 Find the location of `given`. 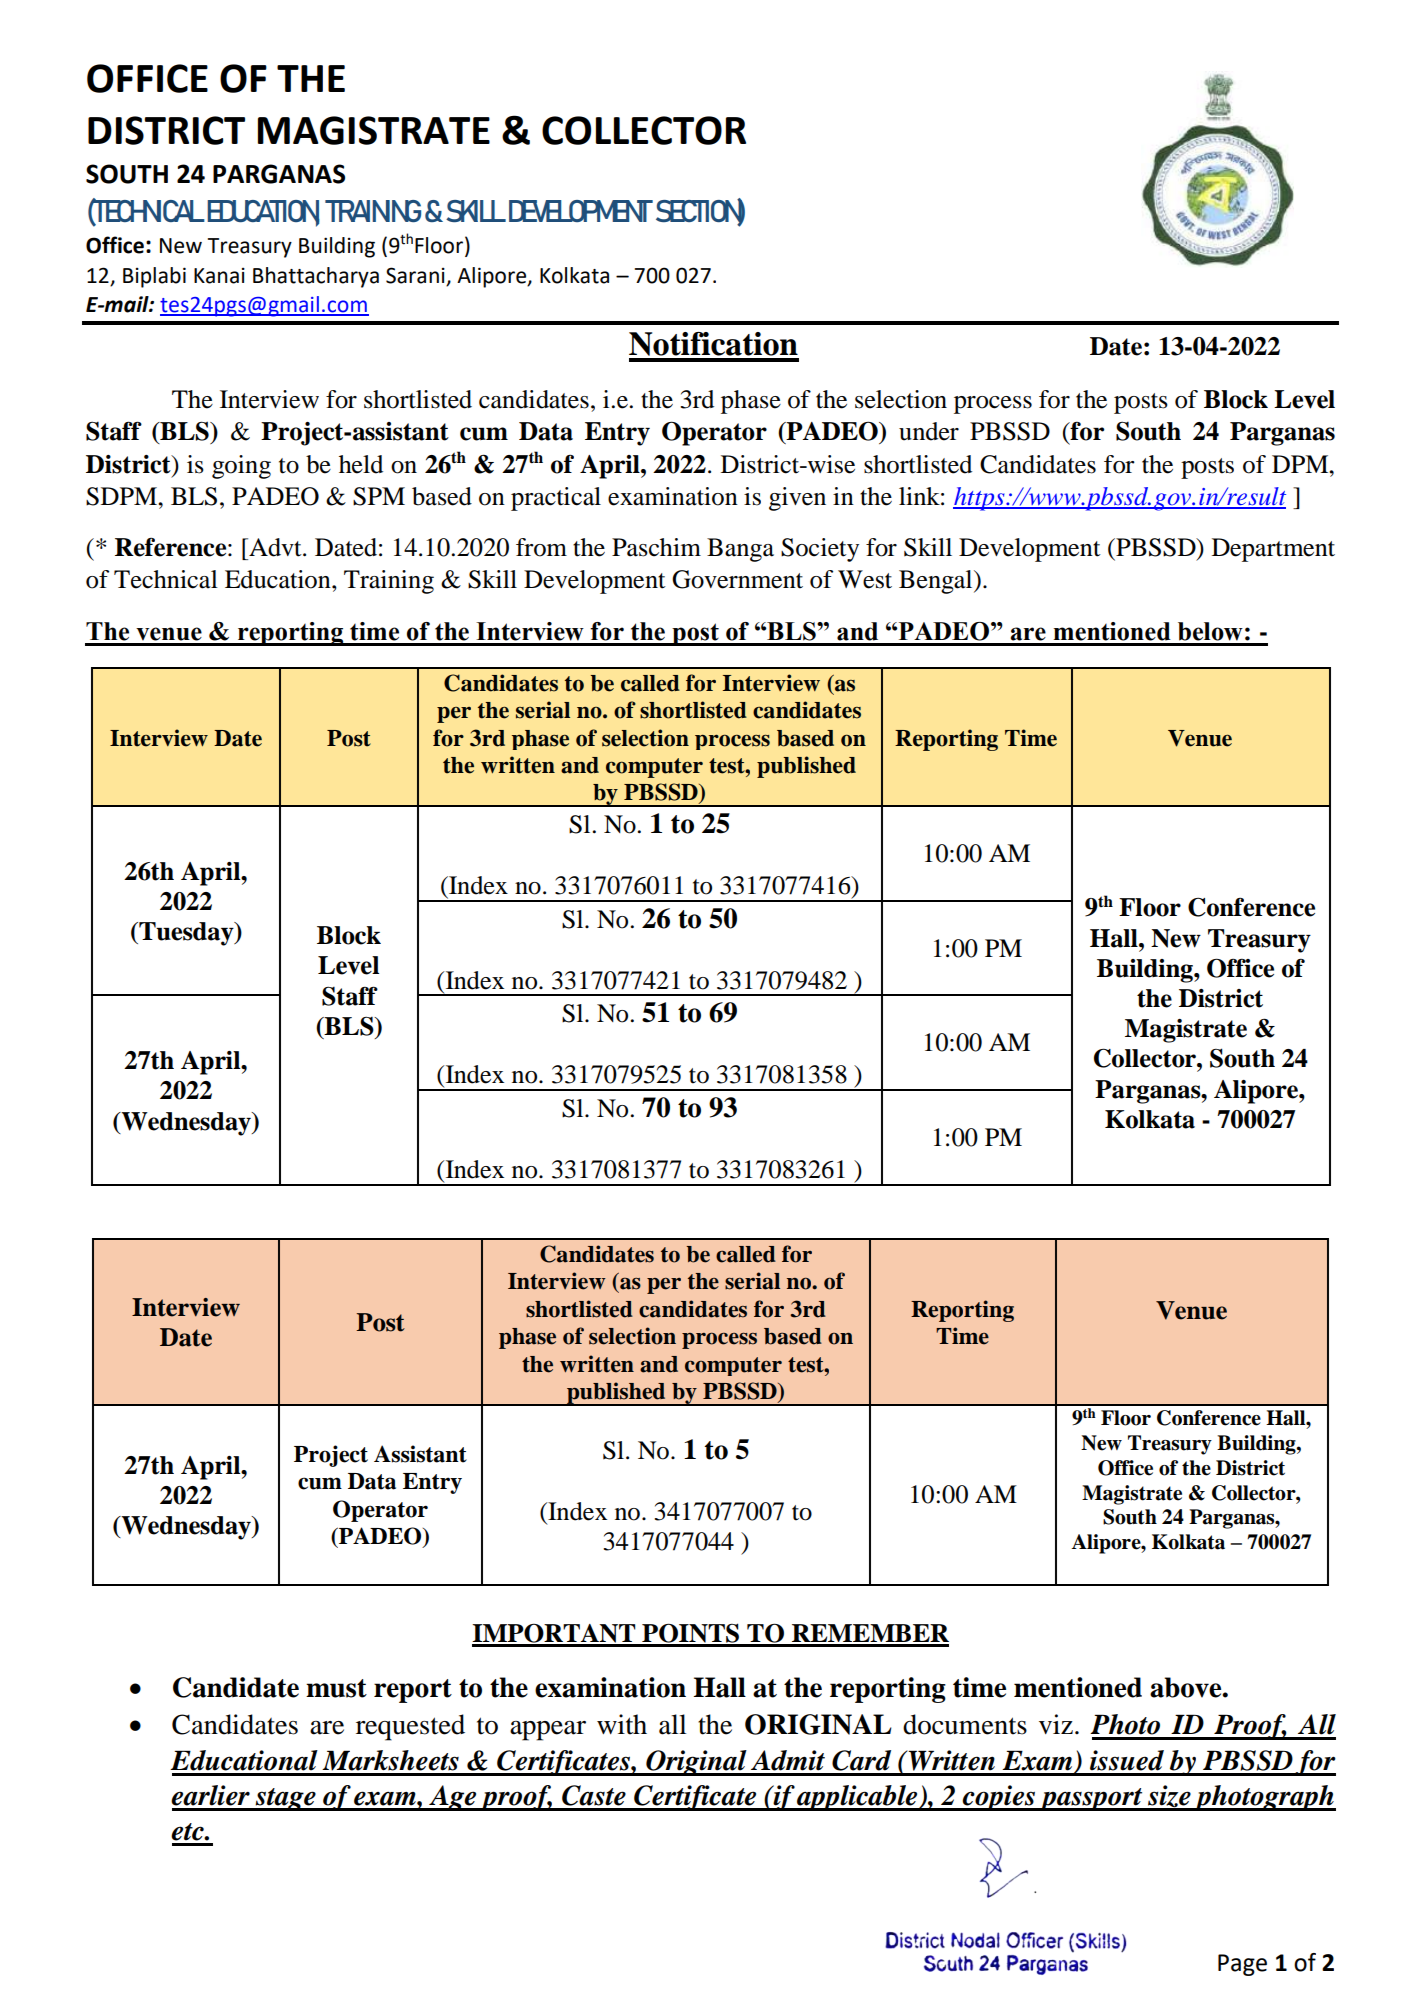

given is located at coordinates (797, 499).
